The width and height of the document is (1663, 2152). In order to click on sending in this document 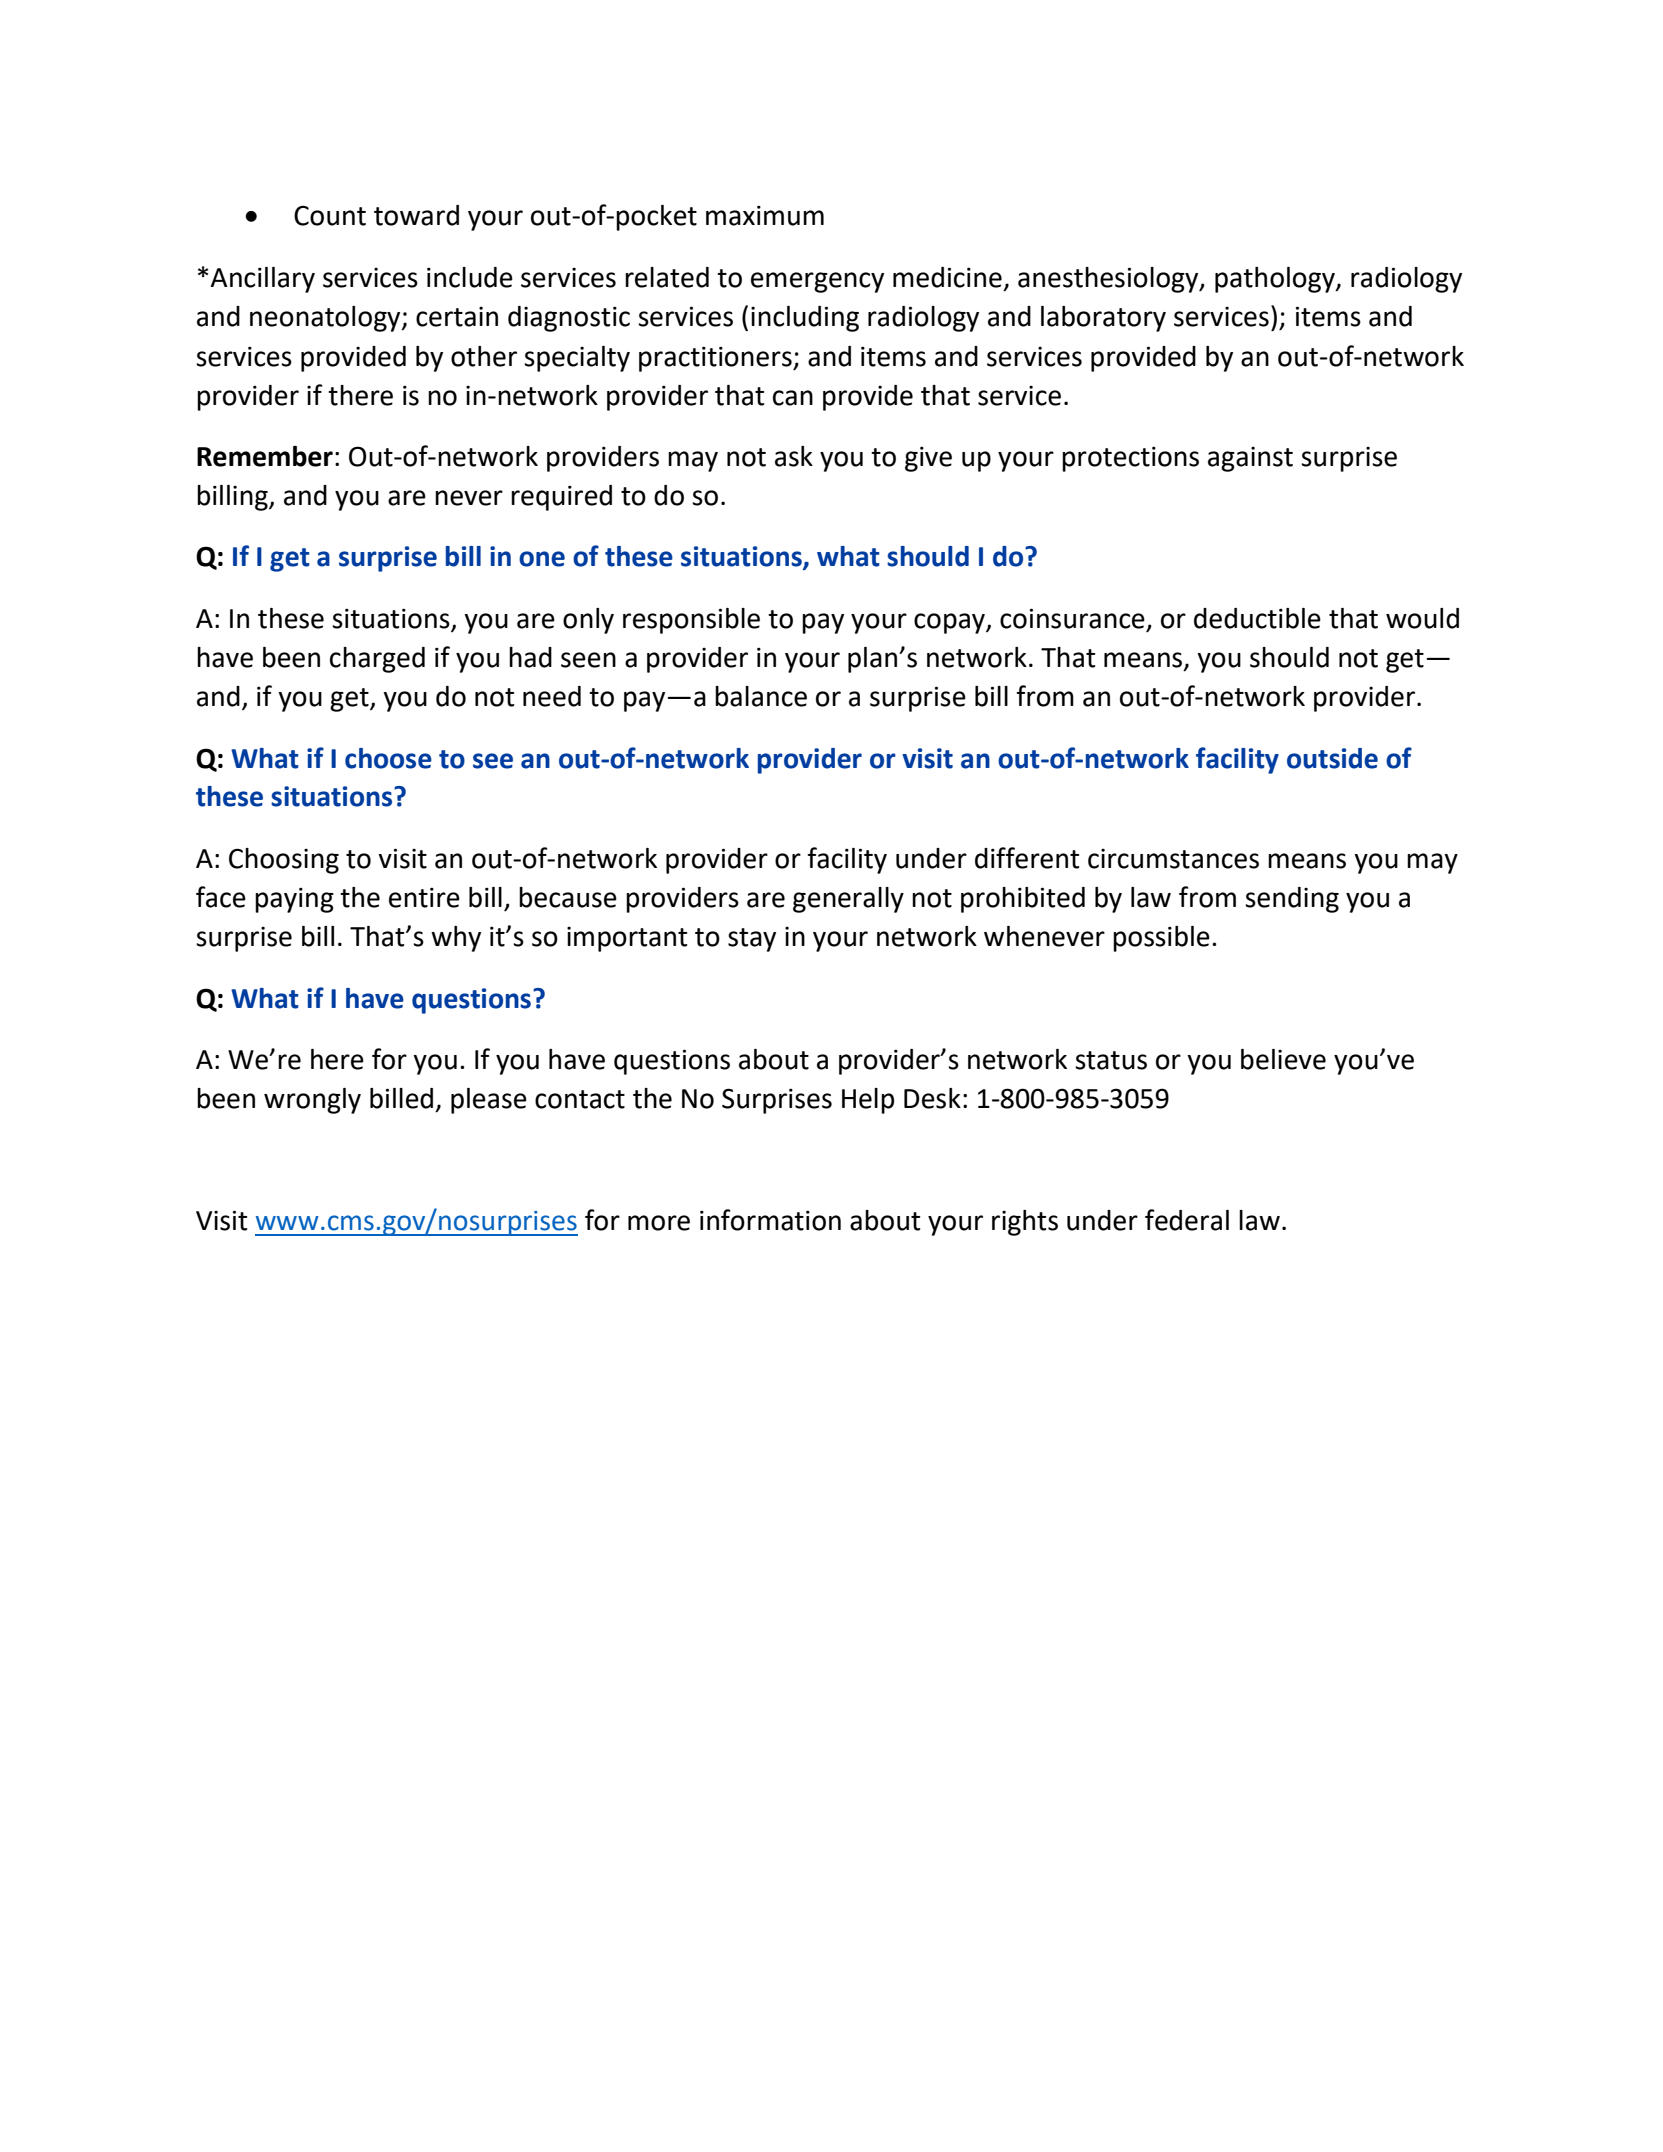, I will do `click(1292, 900)`.
